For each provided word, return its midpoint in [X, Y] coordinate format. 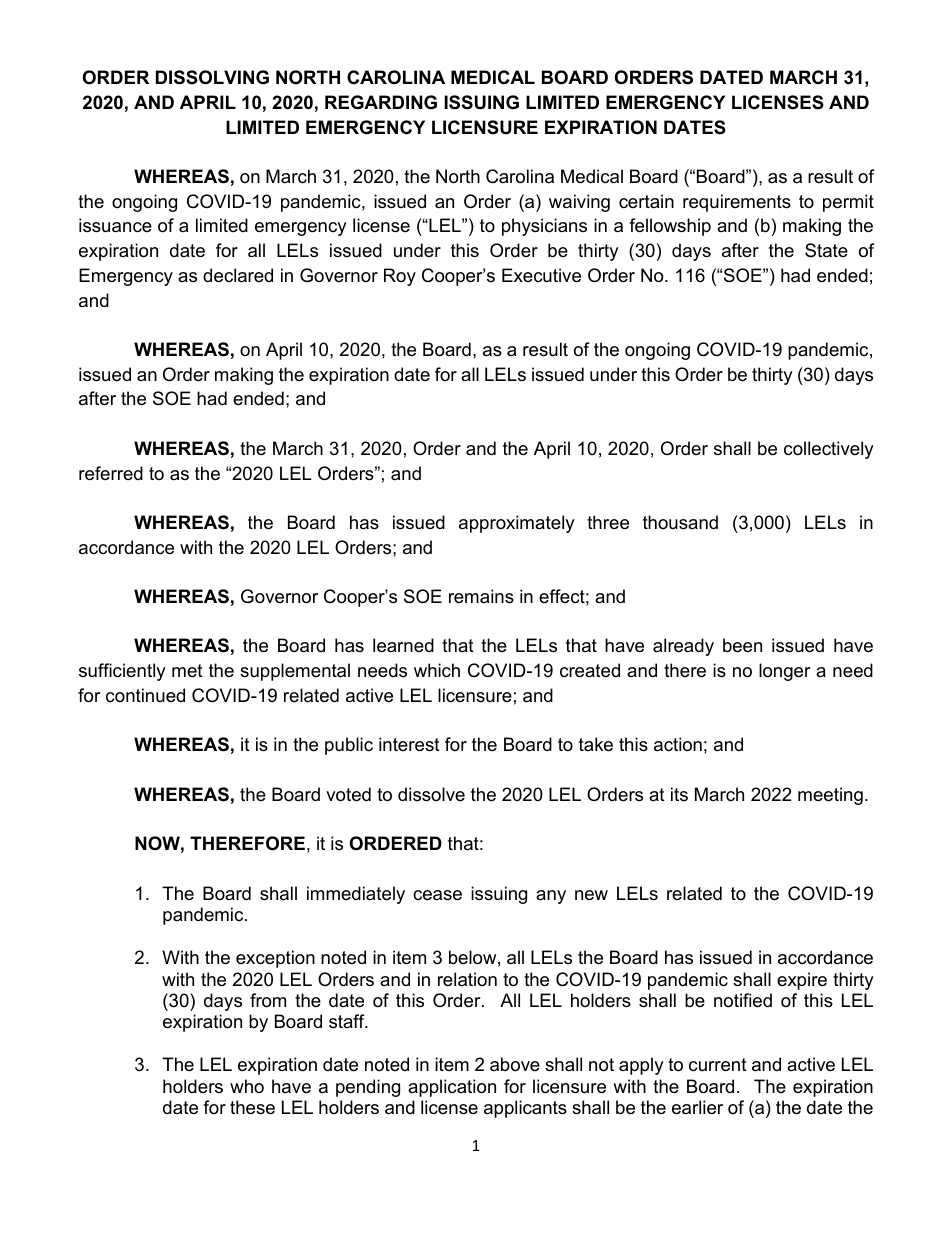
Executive [541, 275]
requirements [737, 203]
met [187, 670]
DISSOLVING [212, 77]
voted [348, 794]
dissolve [431, 794]
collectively [829, 450]
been [742, 645]
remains [481, 596]
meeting [830, 796]
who [247, 1086]
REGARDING [381, 102]
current [718, 1065]
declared [238, 275]
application [452, 1088]
